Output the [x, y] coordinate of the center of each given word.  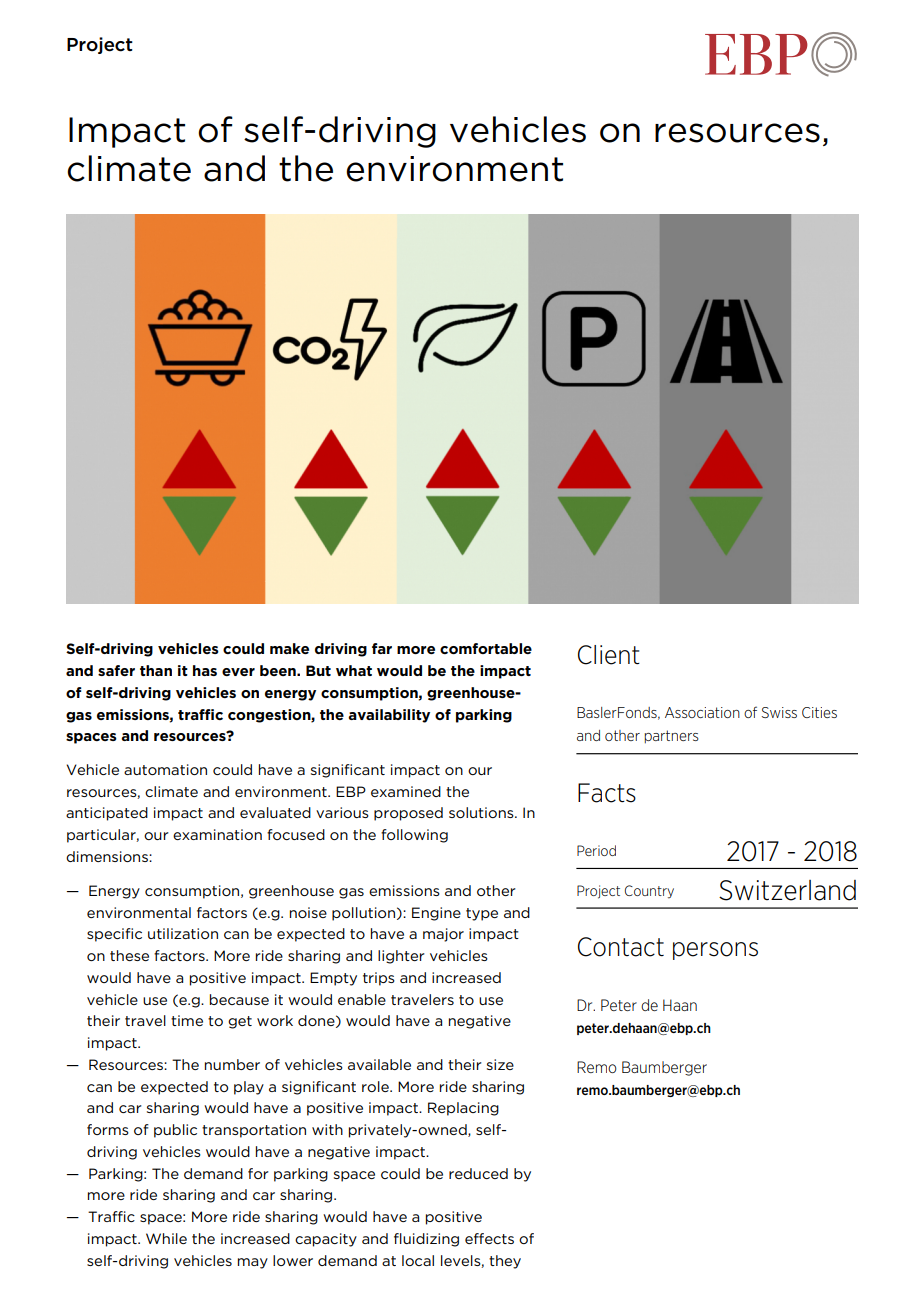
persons [715, 951]
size [500, 1064]
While [166, 1238]
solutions [482, 812]
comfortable [486, 648]
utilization [183, 933]
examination [217, 834]
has [205, 670]
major [443, 935]
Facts [607, 793]
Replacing [463, 1109]
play [249, 1088]
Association [702, 712]
